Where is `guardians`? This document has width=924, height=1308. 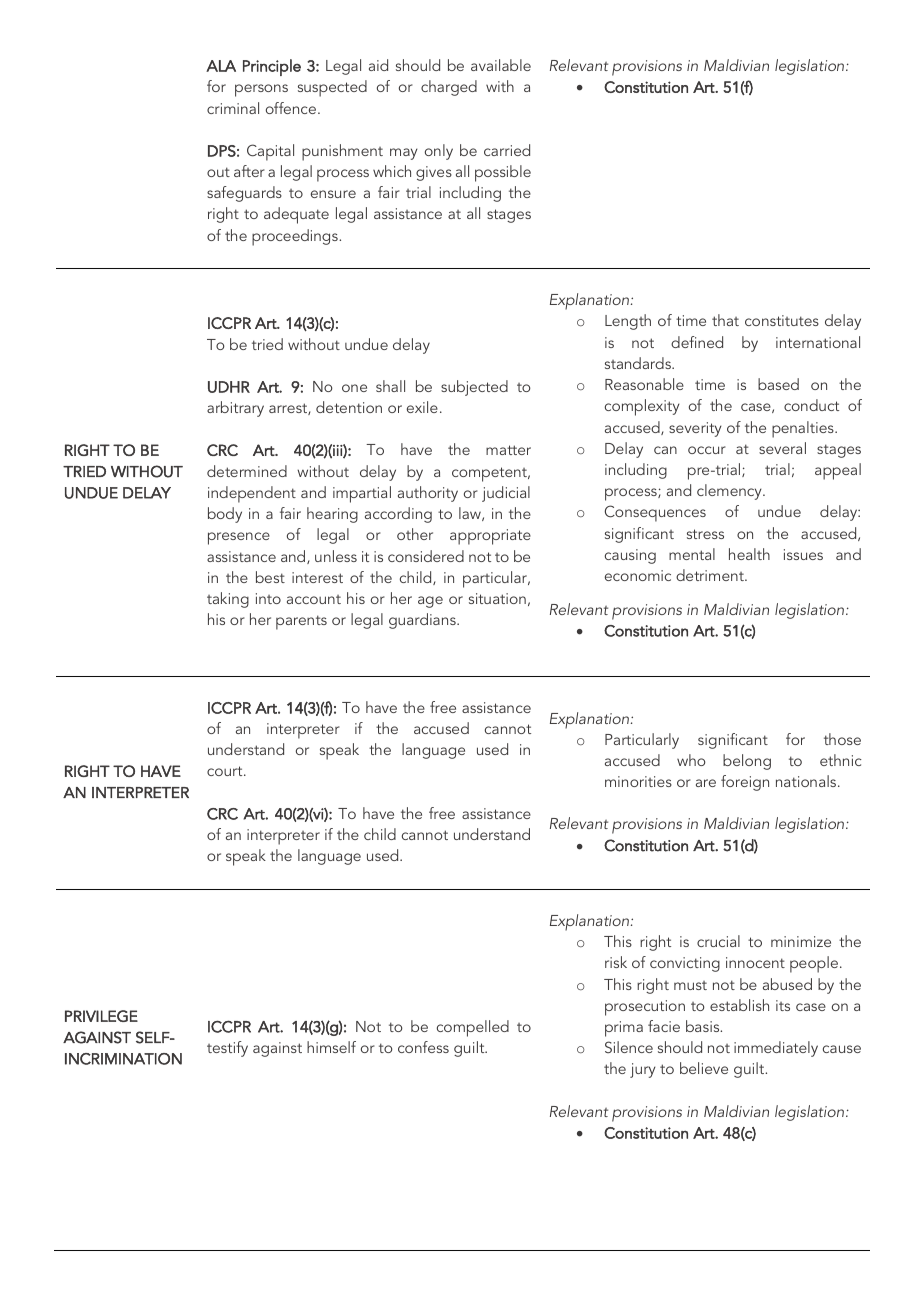 guardians is located at coordinates (423, 621).
